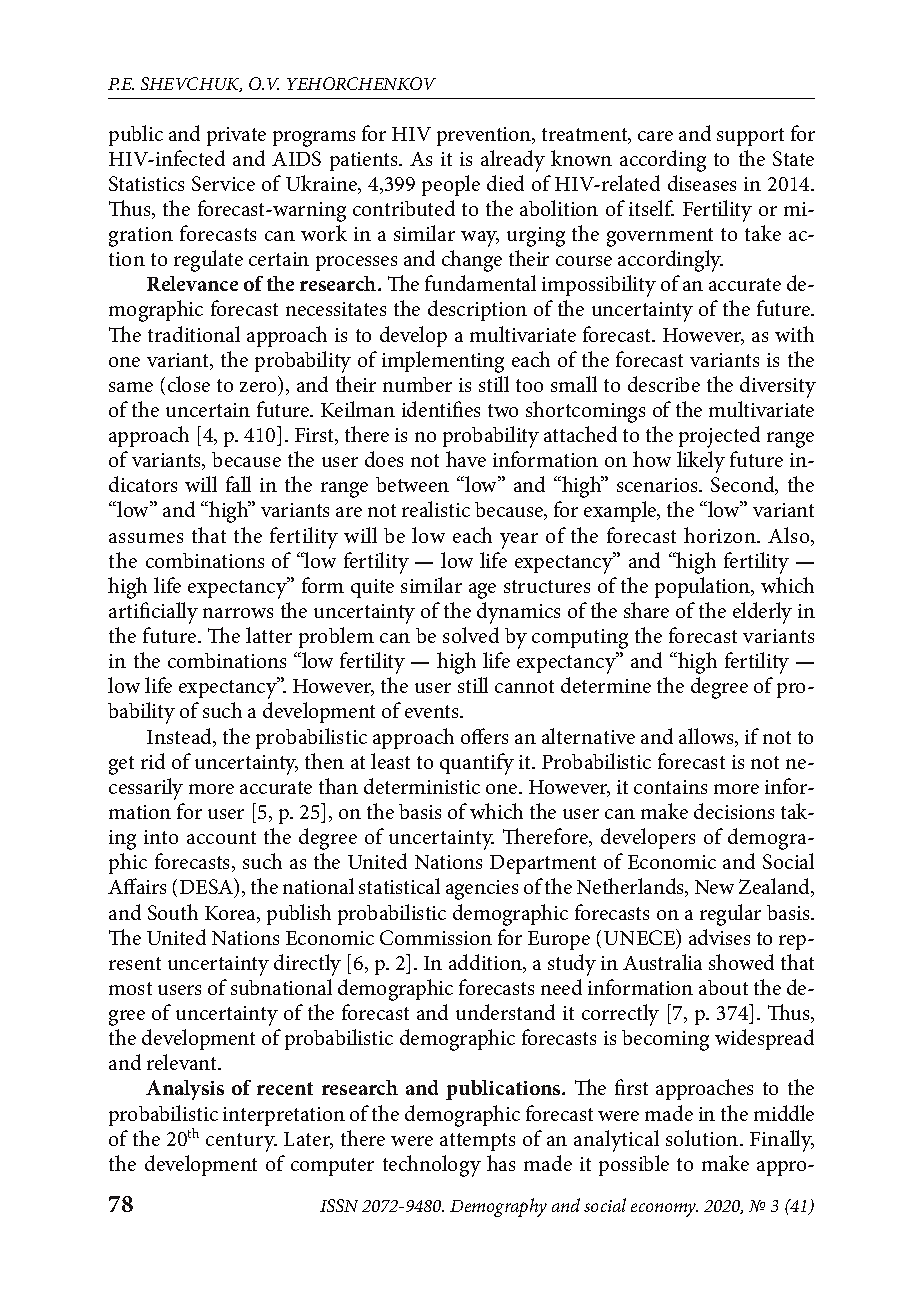 The image size is (924, 1305). I want to click on century, so click(241, 1142).
